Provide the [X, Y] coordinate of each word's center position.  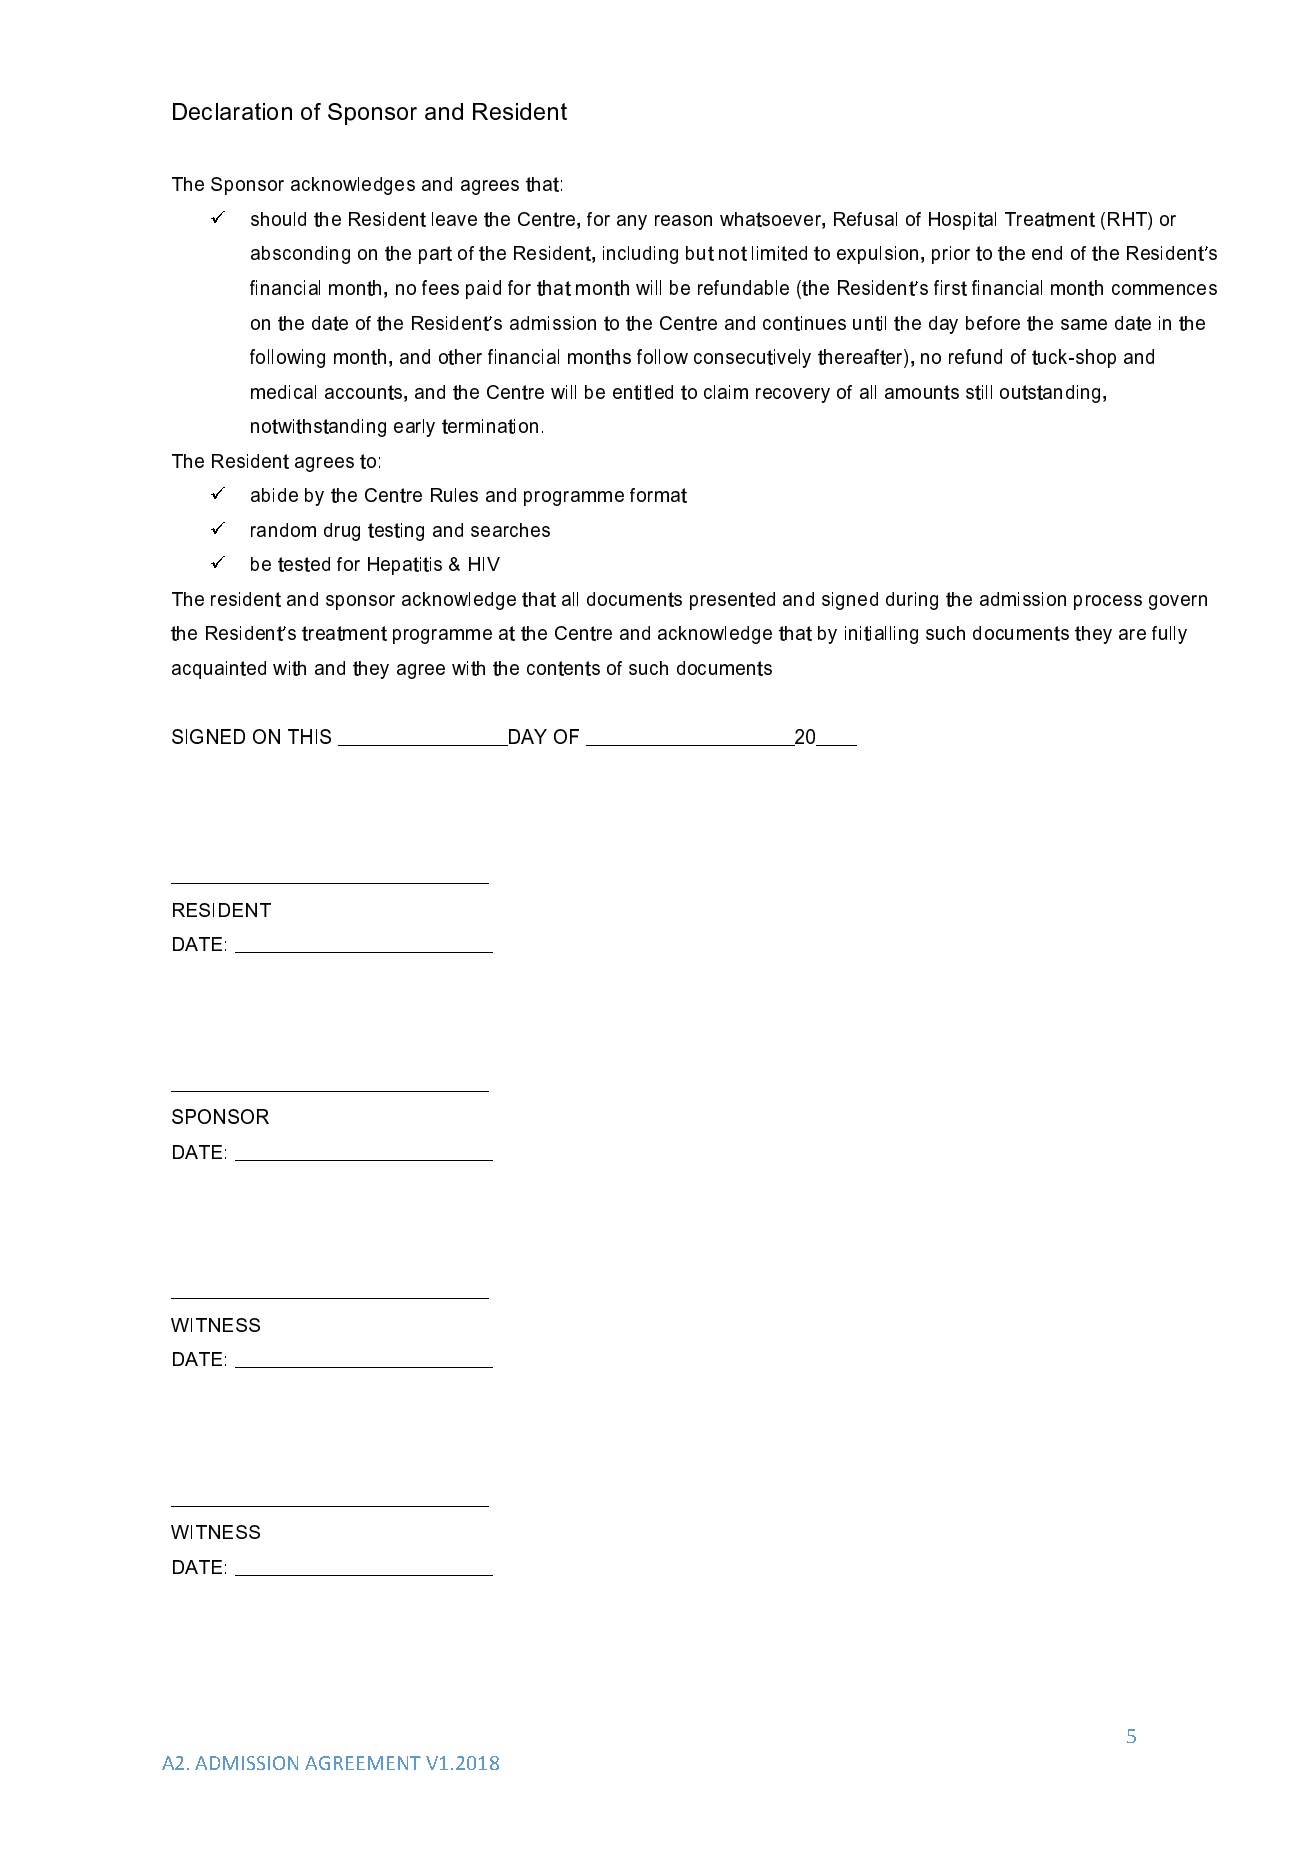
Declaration [232, 111]
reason [683, 220]
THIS [309, 736]
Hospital [962, 221]
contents [563, 668]
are [1132, 634]
